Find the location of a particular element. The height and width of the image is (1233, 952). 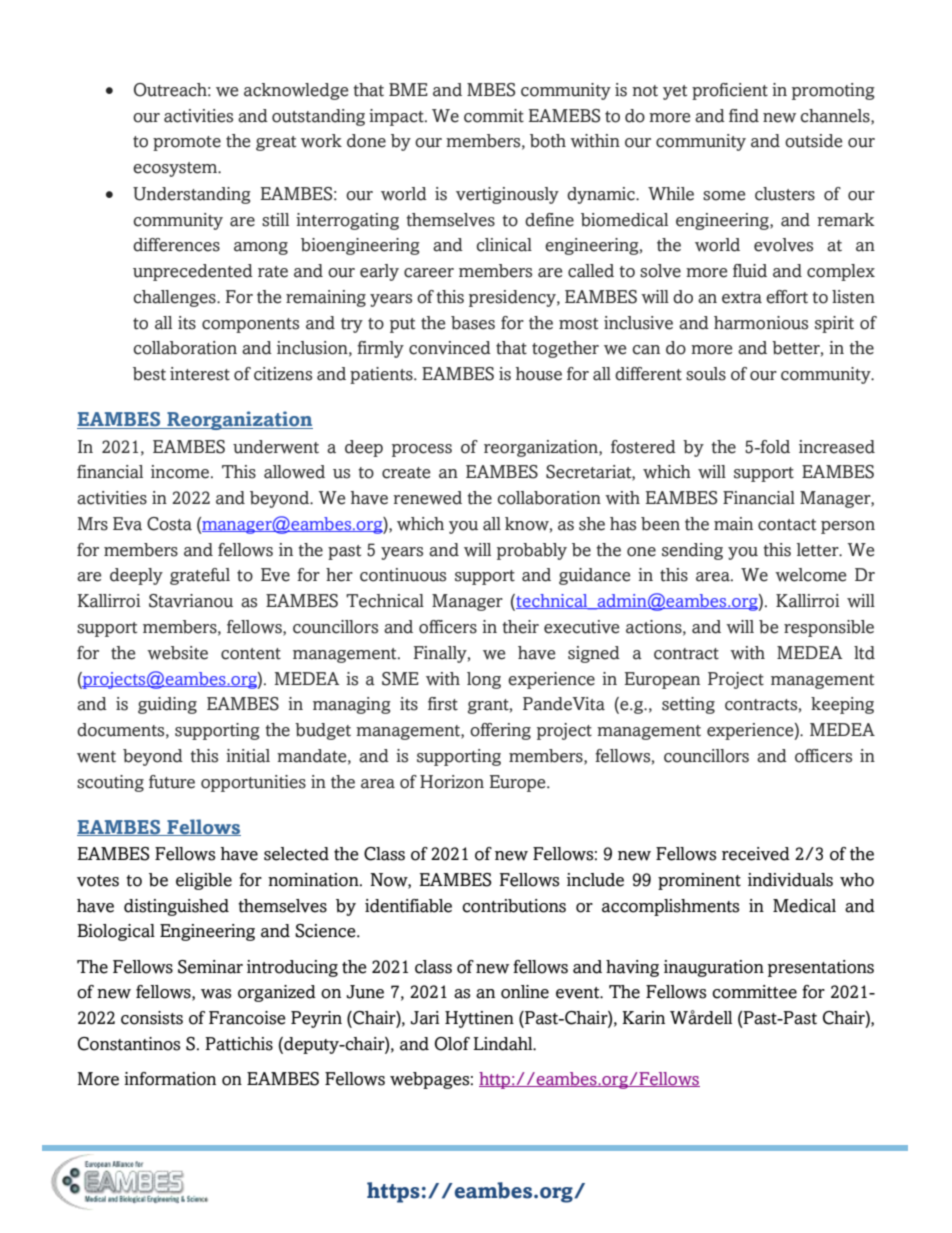

interest is located at coordinates (200, 374).
